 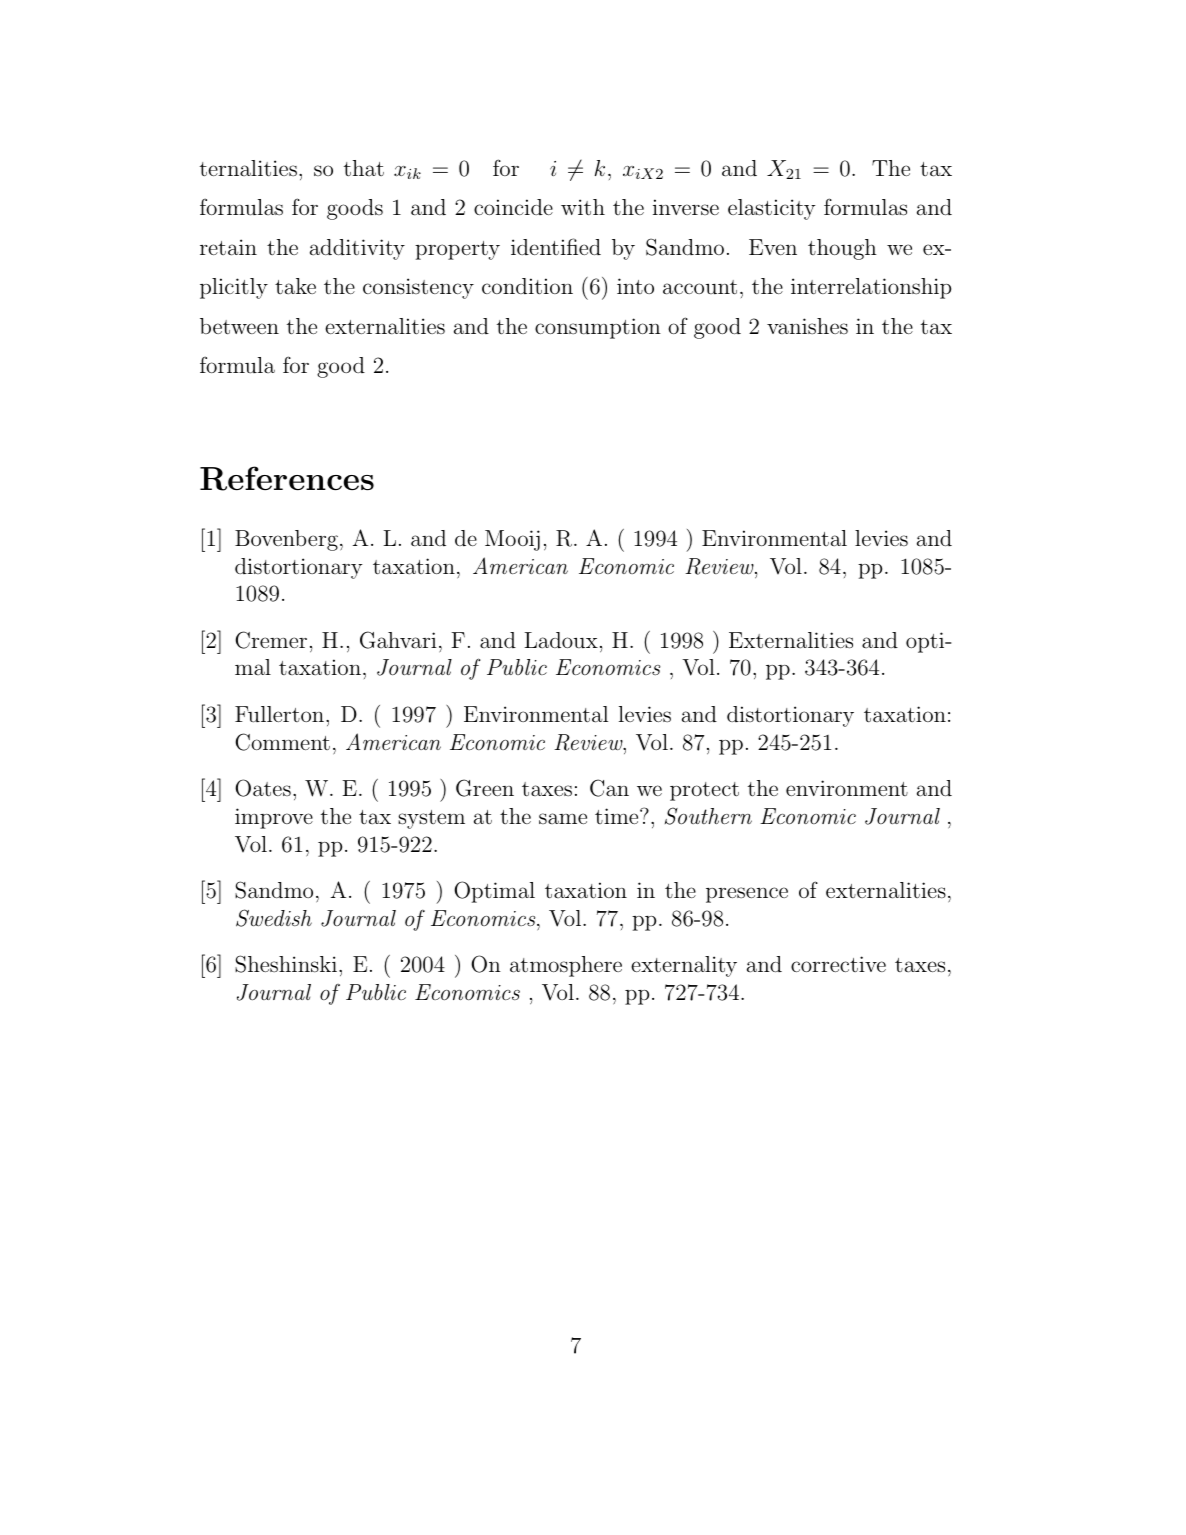 I want to click on Bovenberg, so click(x=286, y=540).
